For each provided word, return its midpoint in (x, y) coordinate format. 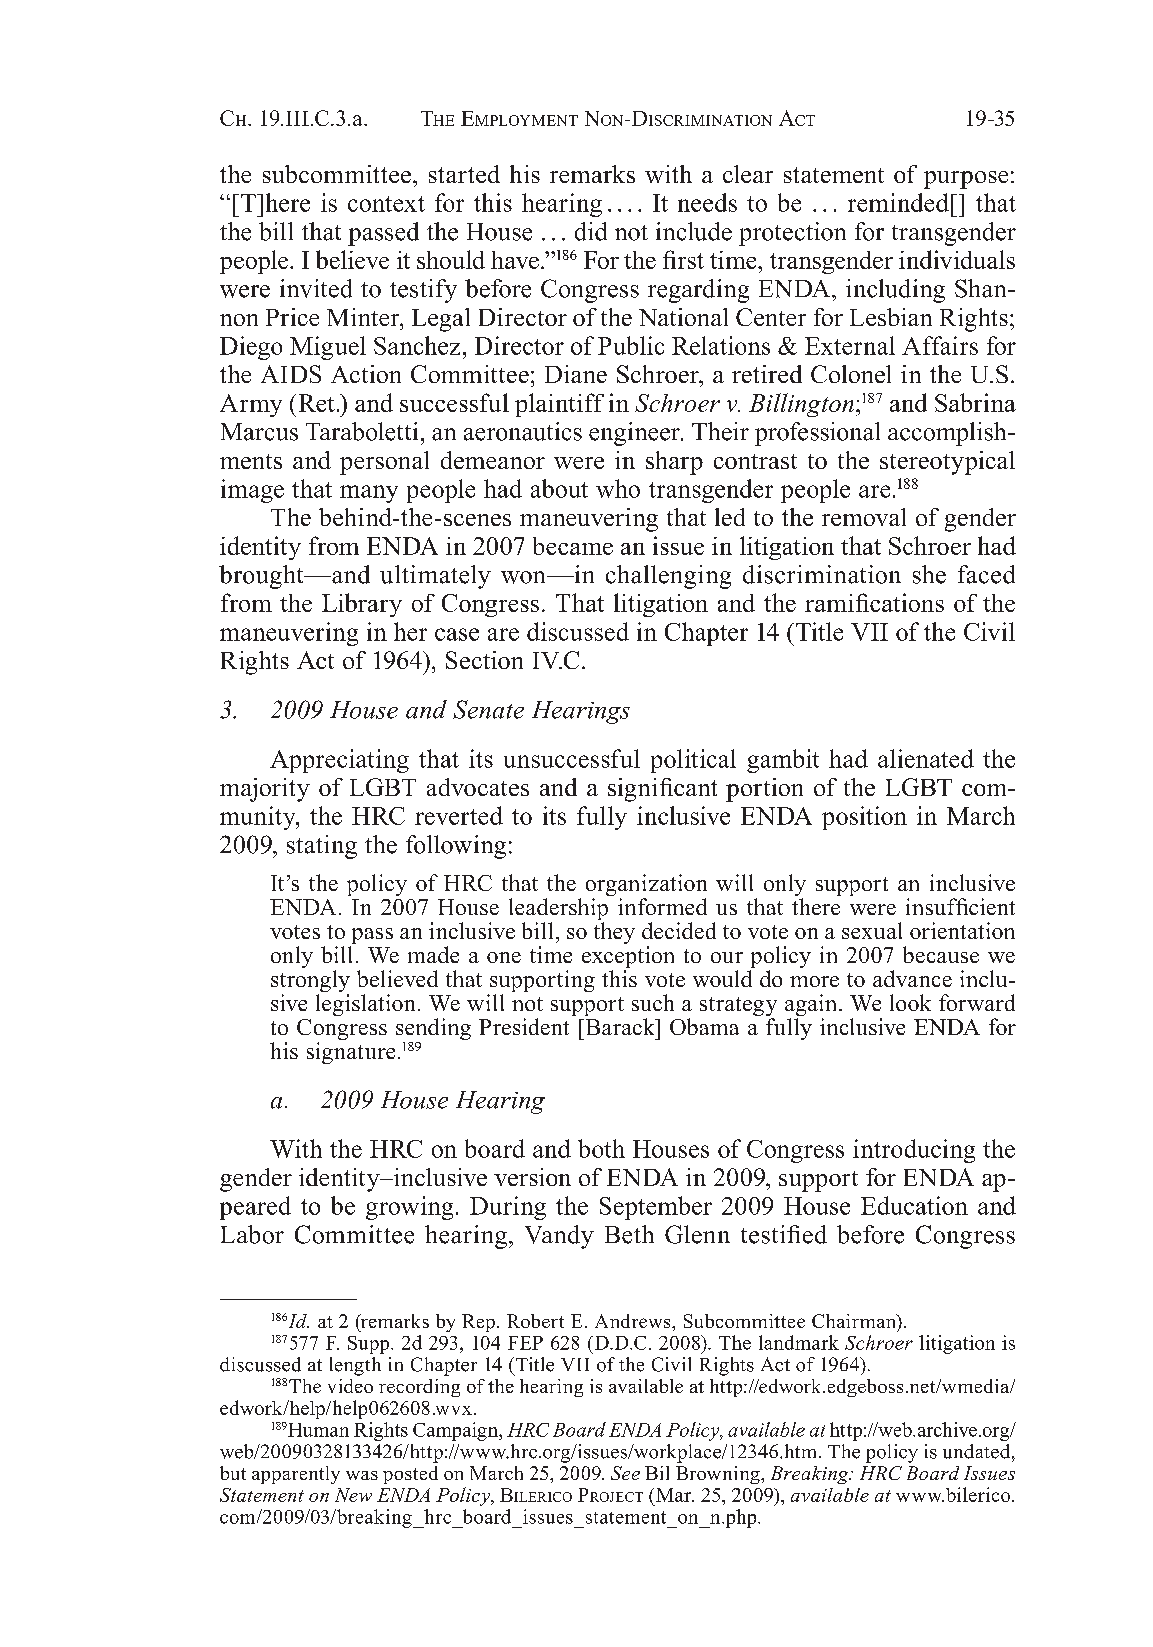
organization (646, 886)
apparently (296, 1475)
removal (864, 517)
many (369, 494)
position (864, 818)
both (601, 1148)
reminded (898, 202)
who (618, 488)
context (386, 204)
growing (409, 1208)
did (591, 231)
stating (322, 847)
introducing (914, 1151)
